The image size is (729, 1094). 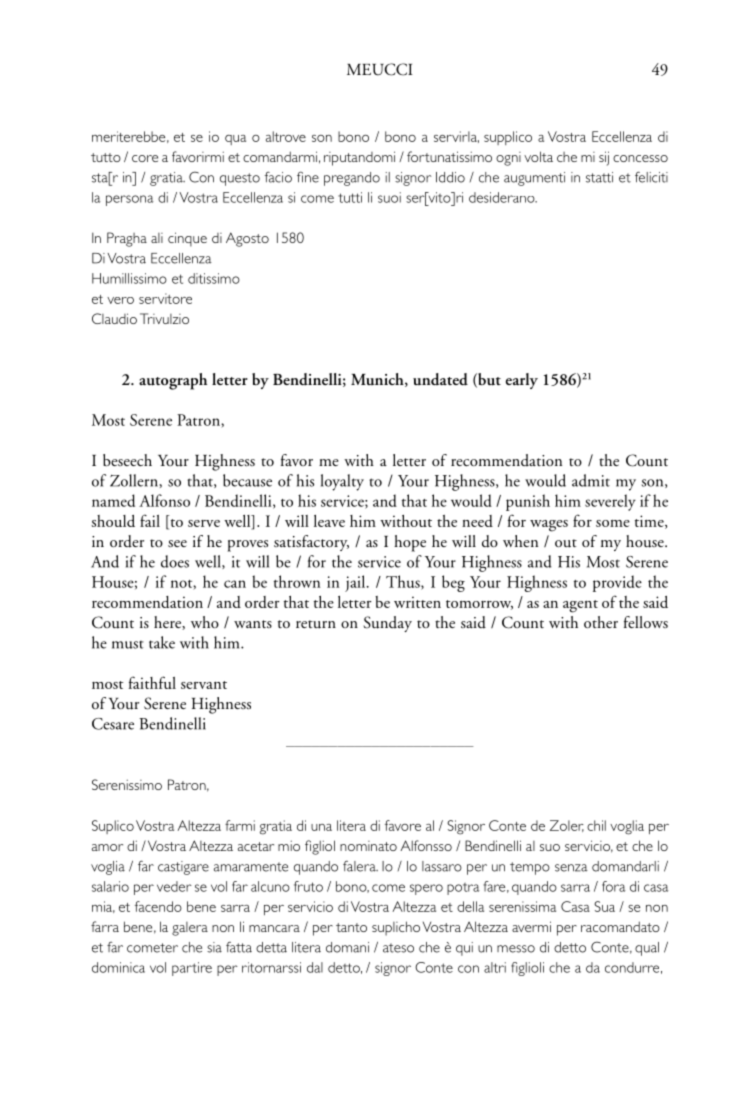 I want to click on sia, so click(x=214, y=947).
